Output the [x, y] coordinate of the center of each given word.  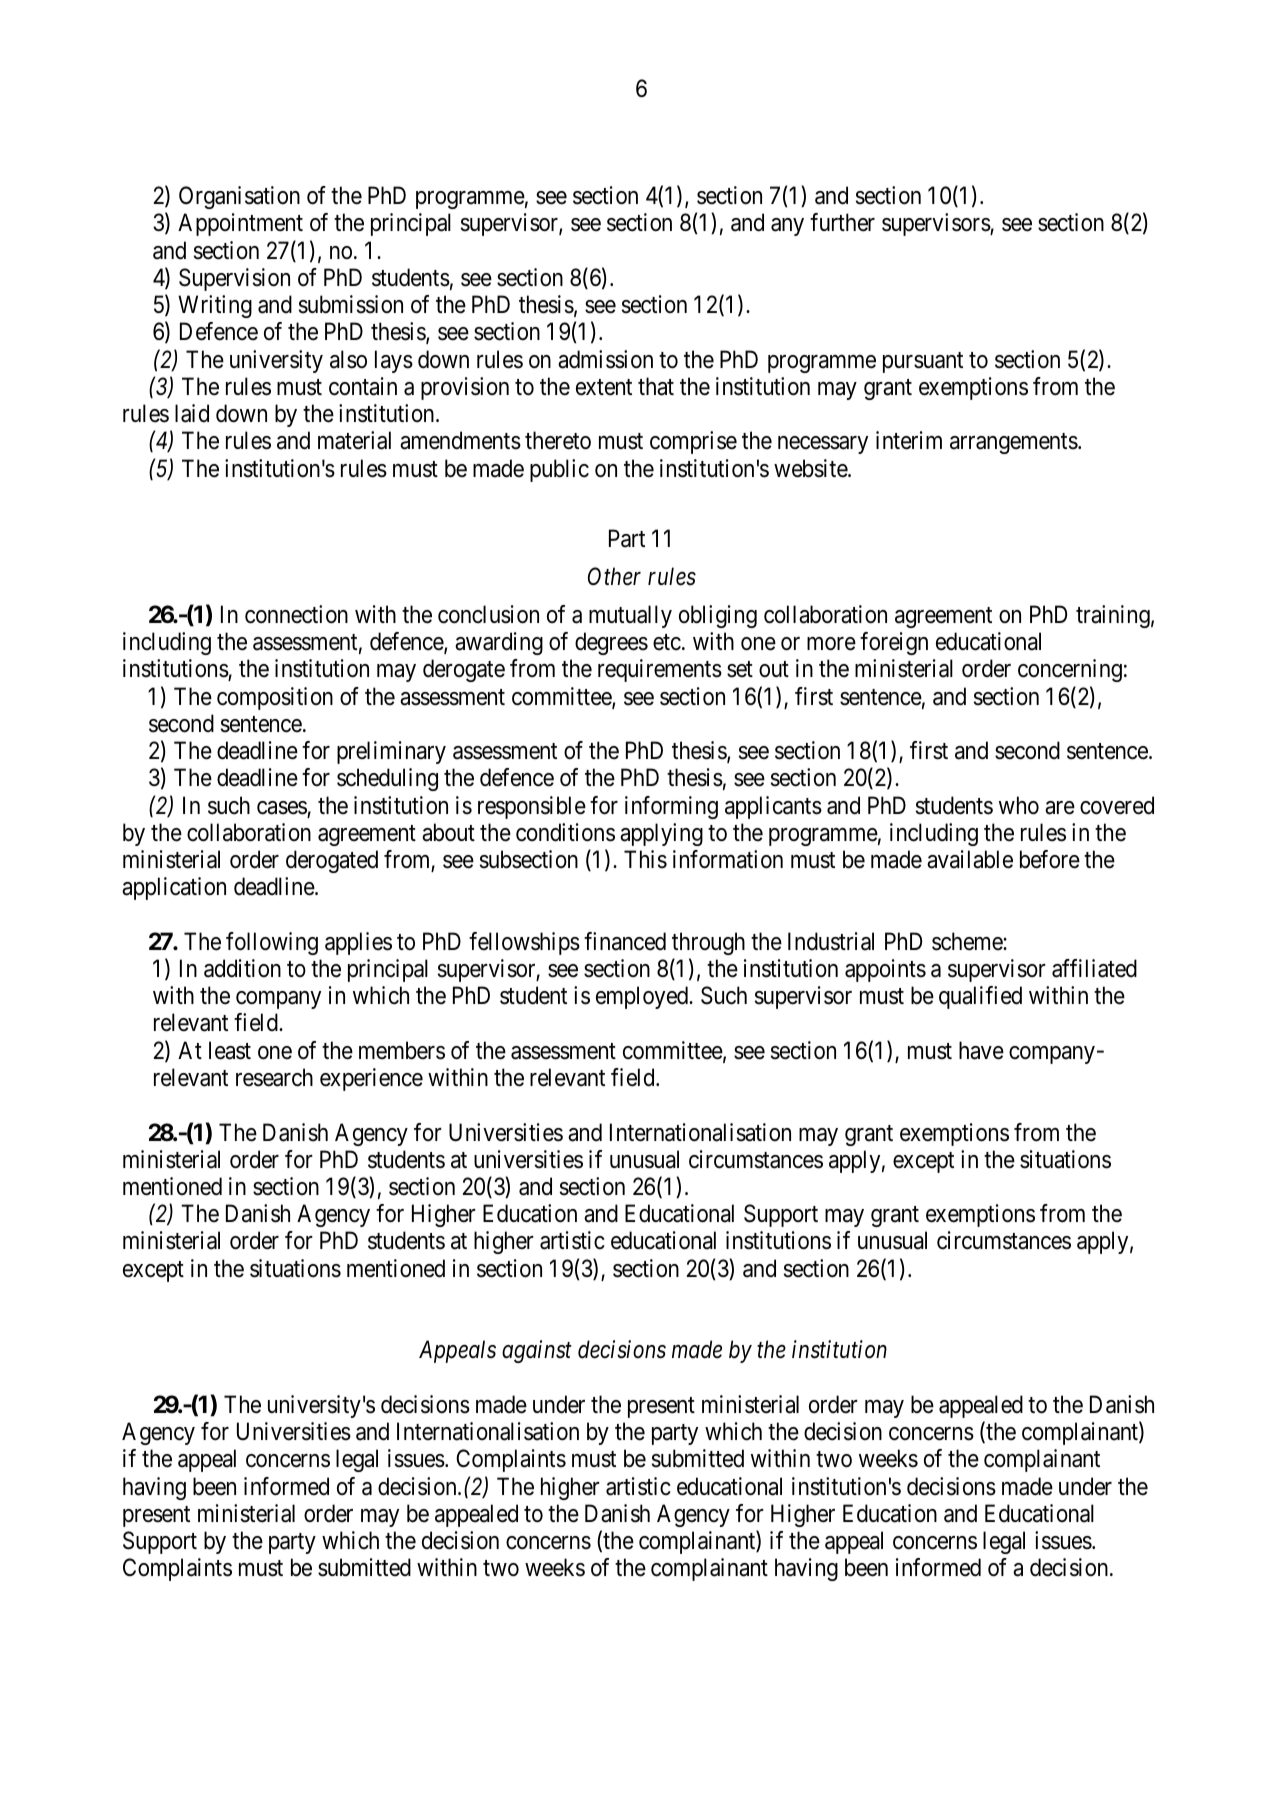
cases [282, 809]
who [1019, 805]
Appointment [240, 224]
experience [371, 1079]
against [537, 1352]
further [842, 222]
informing [671, 807]
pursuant [923, 362]
